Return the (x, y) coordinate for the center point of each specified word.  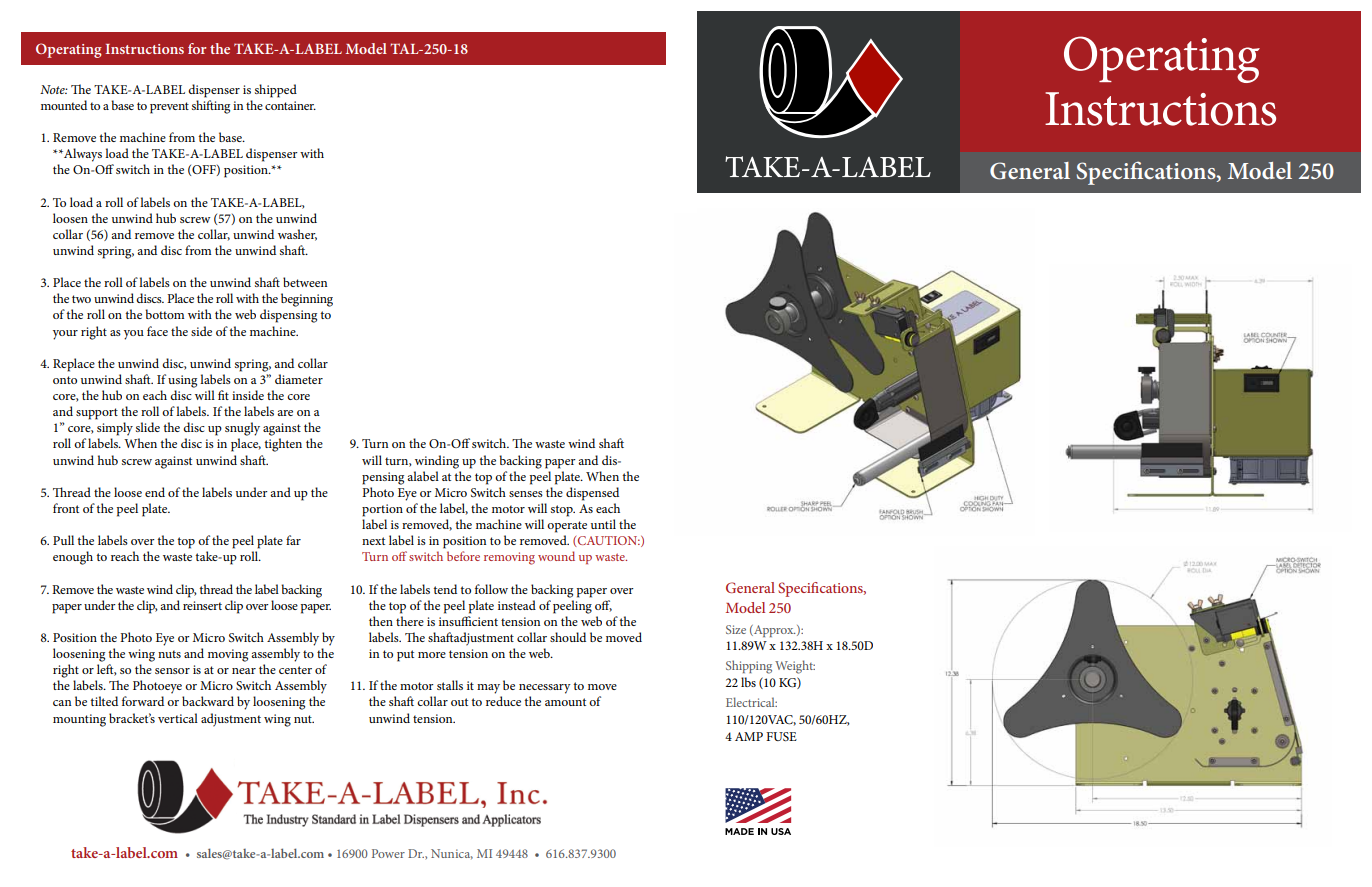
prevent (169, 108)
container (290, 105)
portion (382, 510)
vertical (178, 718)
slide (148, 427)
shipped (276, 91)
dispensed (592, 494)
